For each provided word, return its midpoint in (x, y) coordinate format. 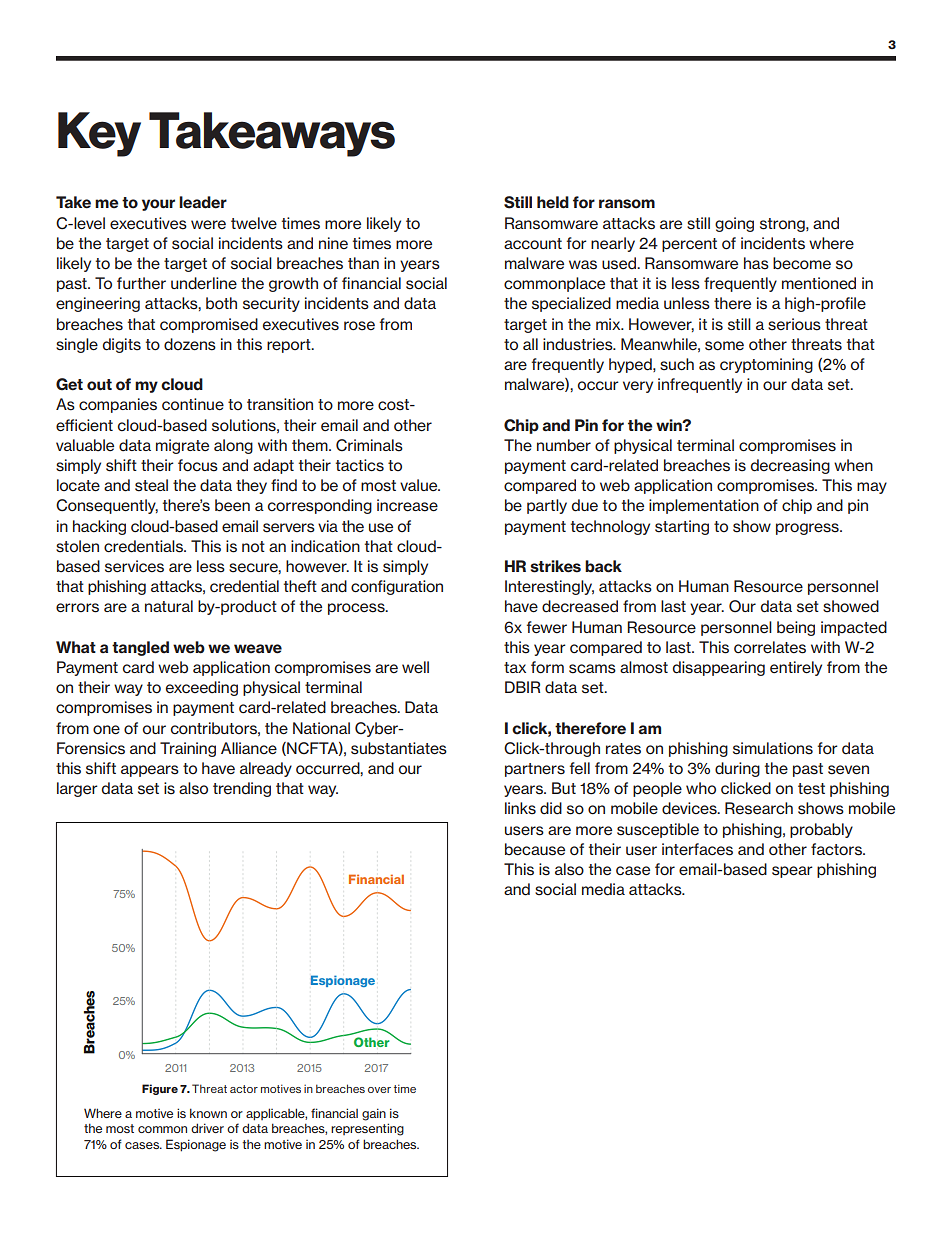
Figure (160, 1089)
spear (792, 872)
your (158, 205)
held (553, 202)
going (734, 224)
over (379, 1090)
